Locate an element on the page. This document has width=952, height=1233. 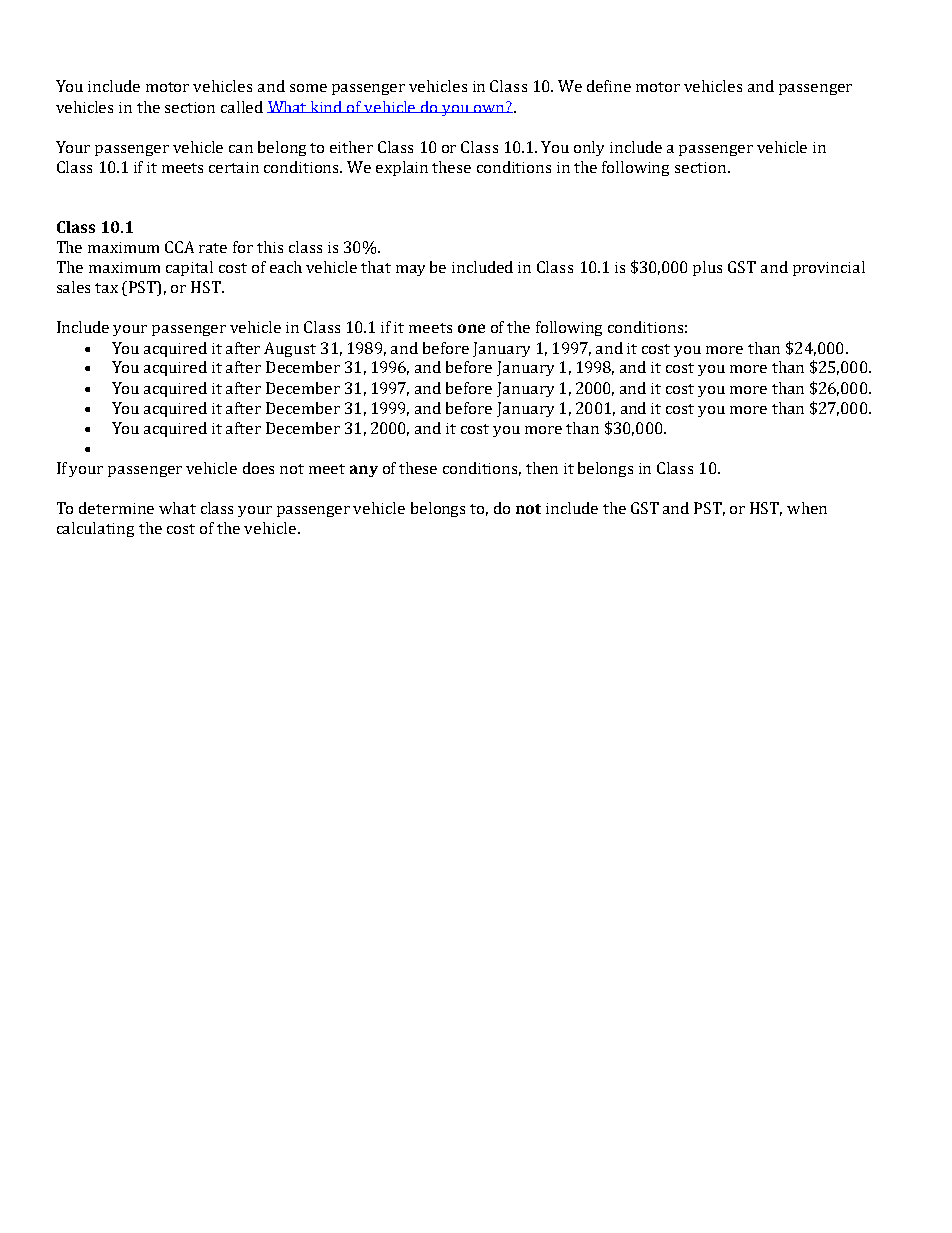
any is located at coordinates (364, 471).
